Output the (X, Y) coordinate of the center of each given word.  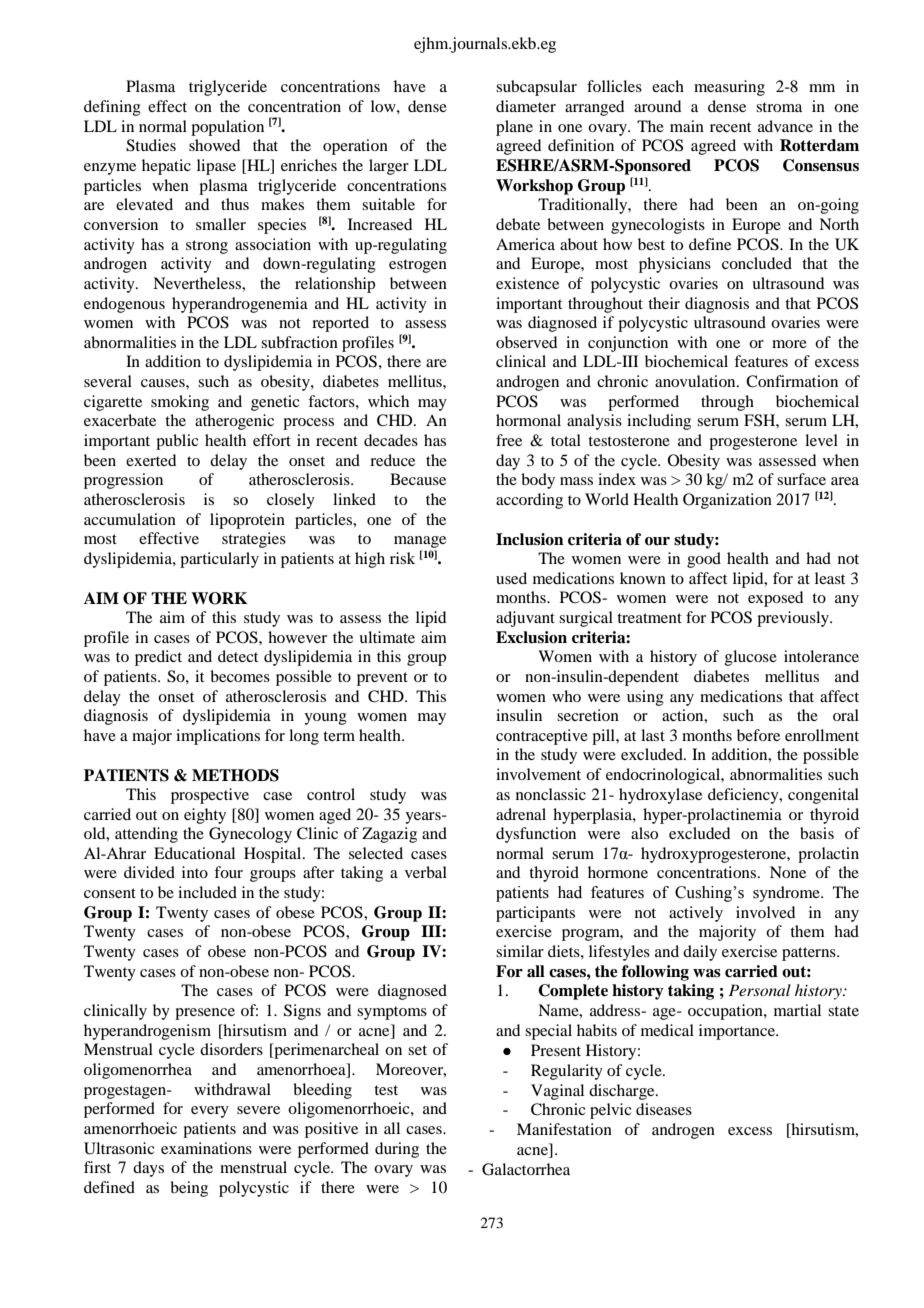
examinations (206, 1148)
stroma (779, 107)
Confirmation (792, 381)
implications (218, 737)
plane (514, 128)
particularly (219, 560)
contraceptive (542, 737)
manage (420, 543)
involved (765, 912)
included (207, 892)
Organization (727, 501)
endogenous (124, 305)
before (758, 735)
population (227, 128)
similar (520, 951)
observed (526, 342)
